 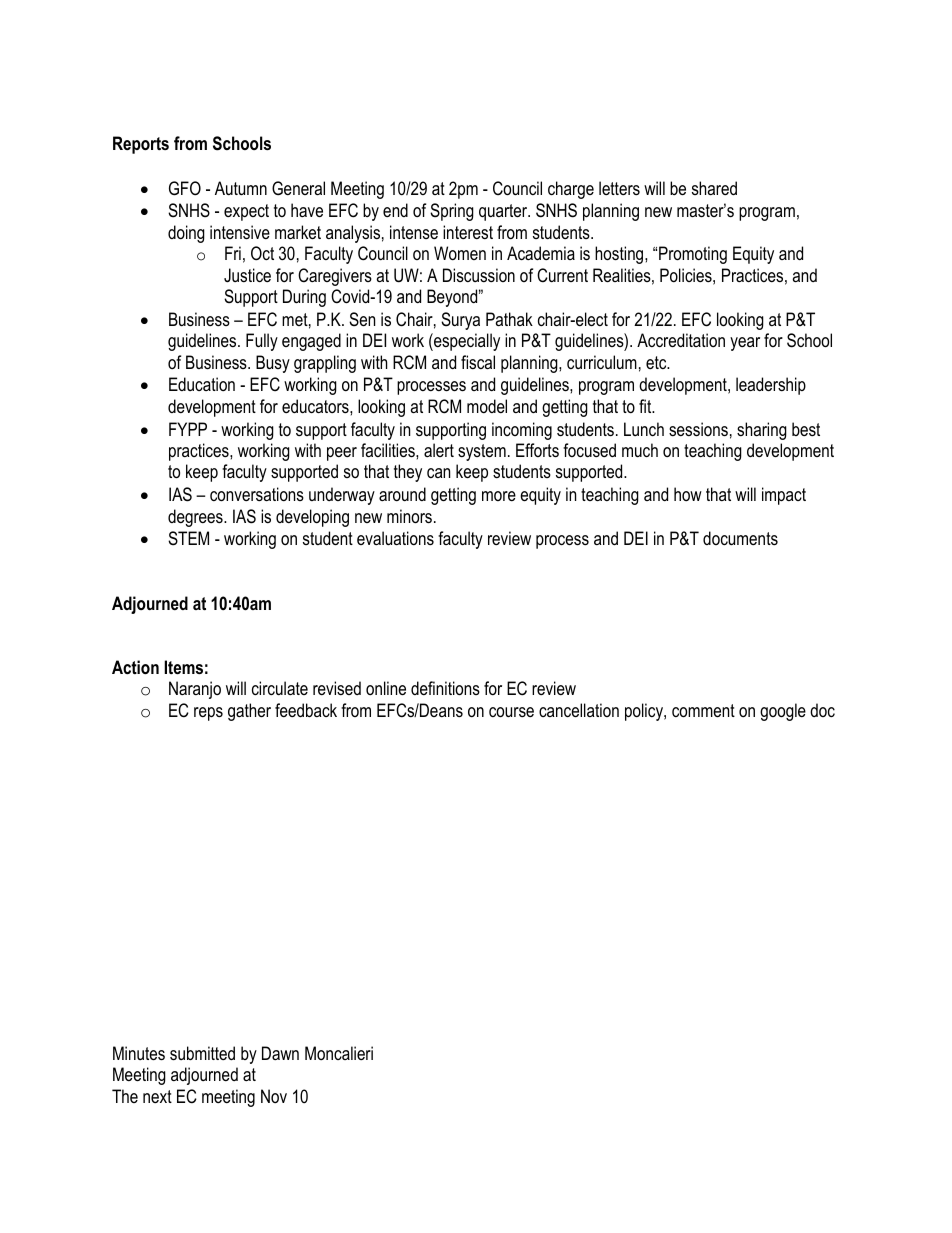 What do you see at coordinates (202, 1053) in the screenshot?
I see `submitted` at bounding box center [202, 1053].
